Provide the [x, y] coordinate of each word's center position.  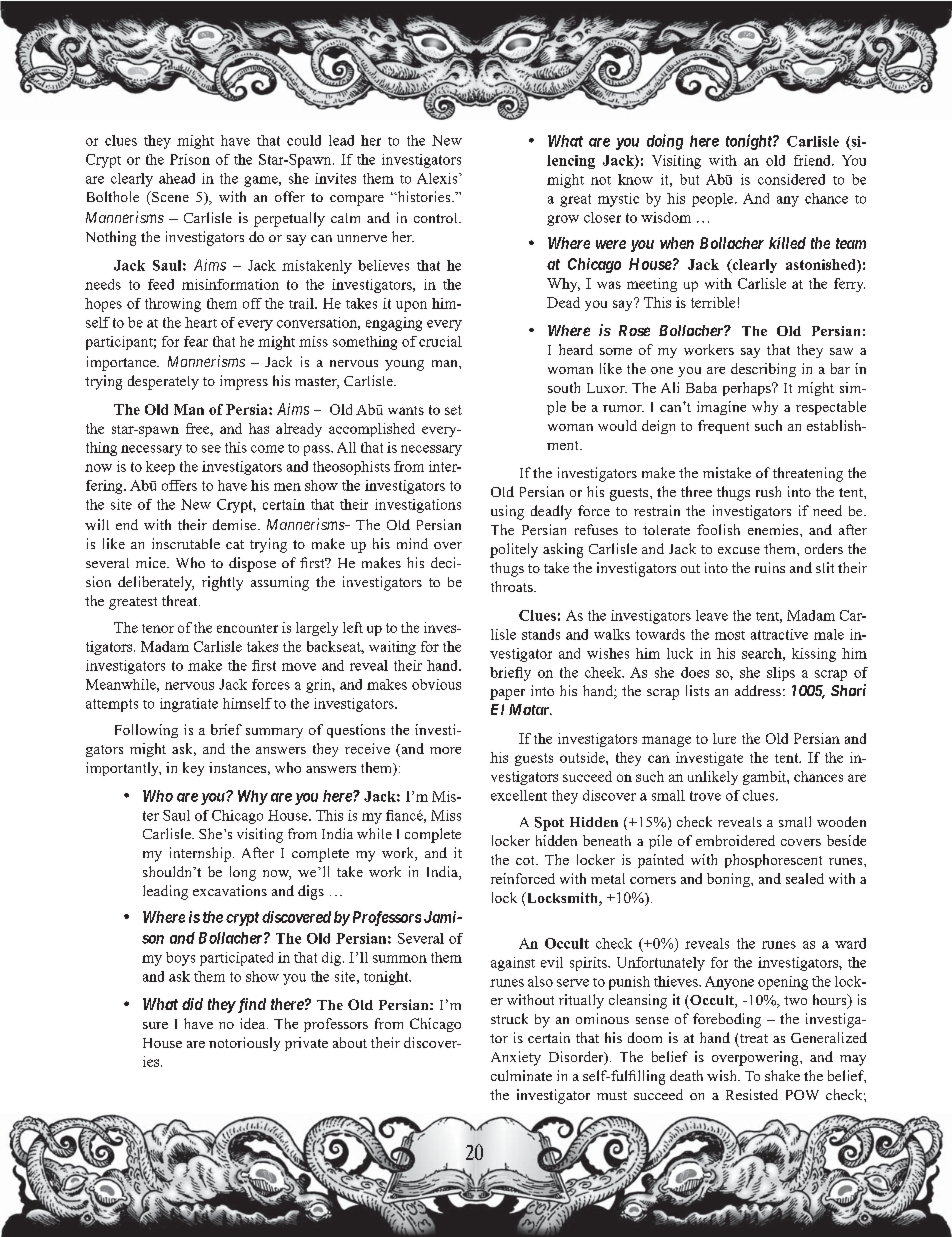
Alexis [438, 178]
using [507, 512]
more [445, 750]
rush [768, 491]
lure [724, 738]
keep [160, 468]
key [193, 769]
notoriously [244, 1044]
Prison [190, 159]
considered [791, 179]
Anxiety [516, 1058]
